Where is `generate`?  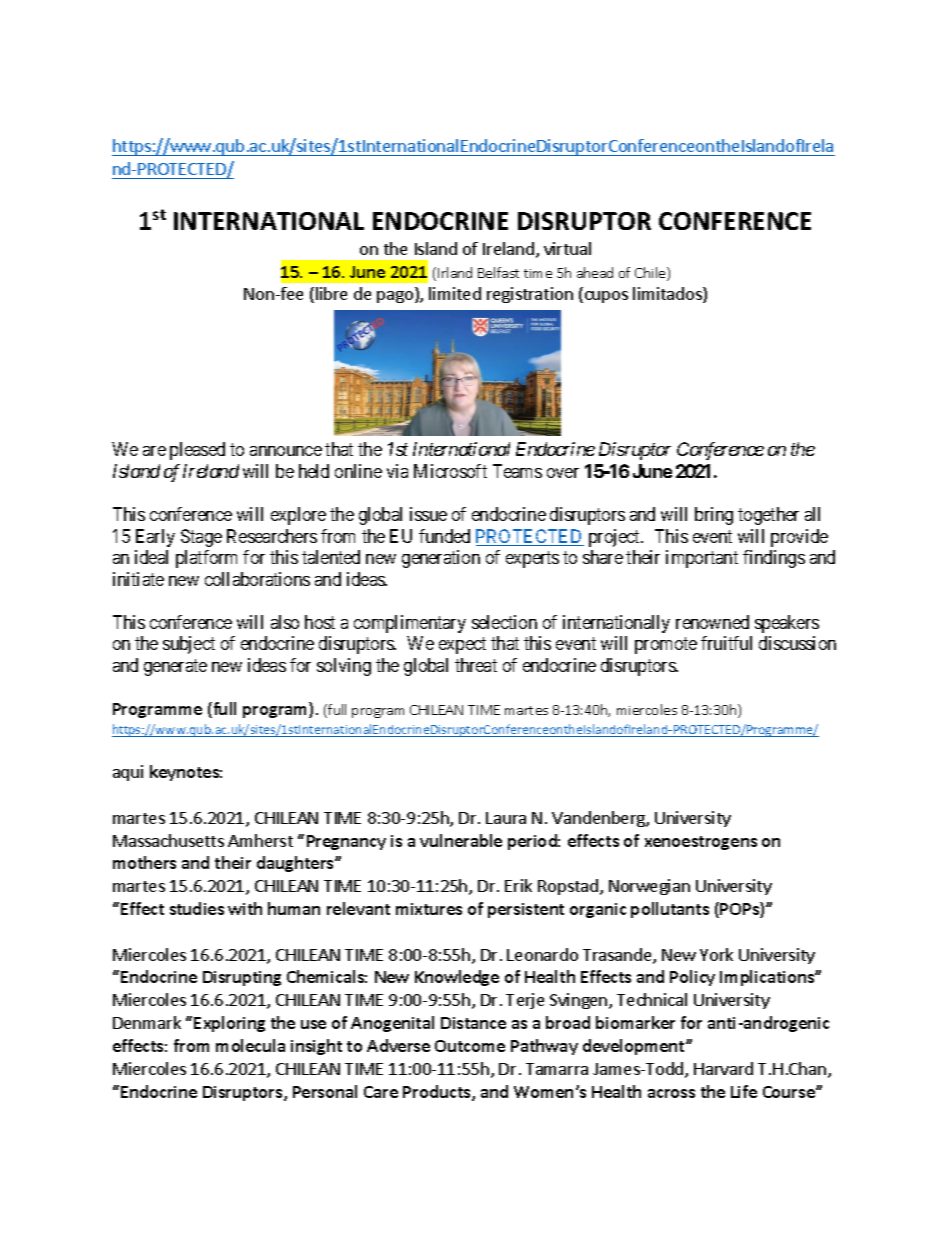
generate is located at coordinates (175, 667).
